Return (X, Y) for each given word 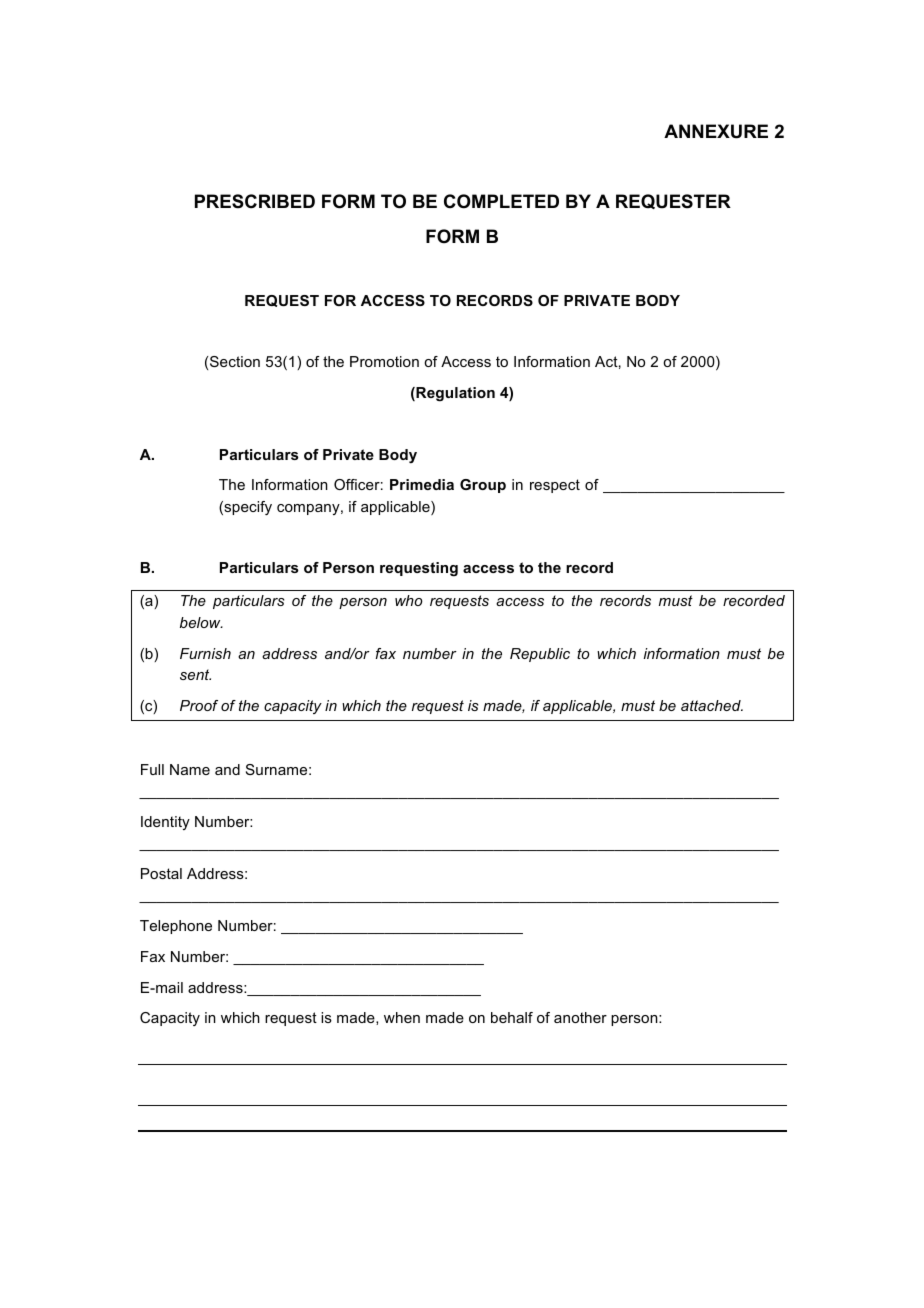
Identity (165, 823)
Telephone (176, 927)
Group (483, 486)
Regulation (454, 394)
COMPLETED (501, 201)
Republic (540, 655)
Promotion (384, 361)
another (580, 1017)
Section (235, 361)
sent (195, 674)
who (409, 600)
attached (712, 705)
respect (555, 486)
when (402, 1017)
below (201, 622)
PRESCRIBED (255, 201)
